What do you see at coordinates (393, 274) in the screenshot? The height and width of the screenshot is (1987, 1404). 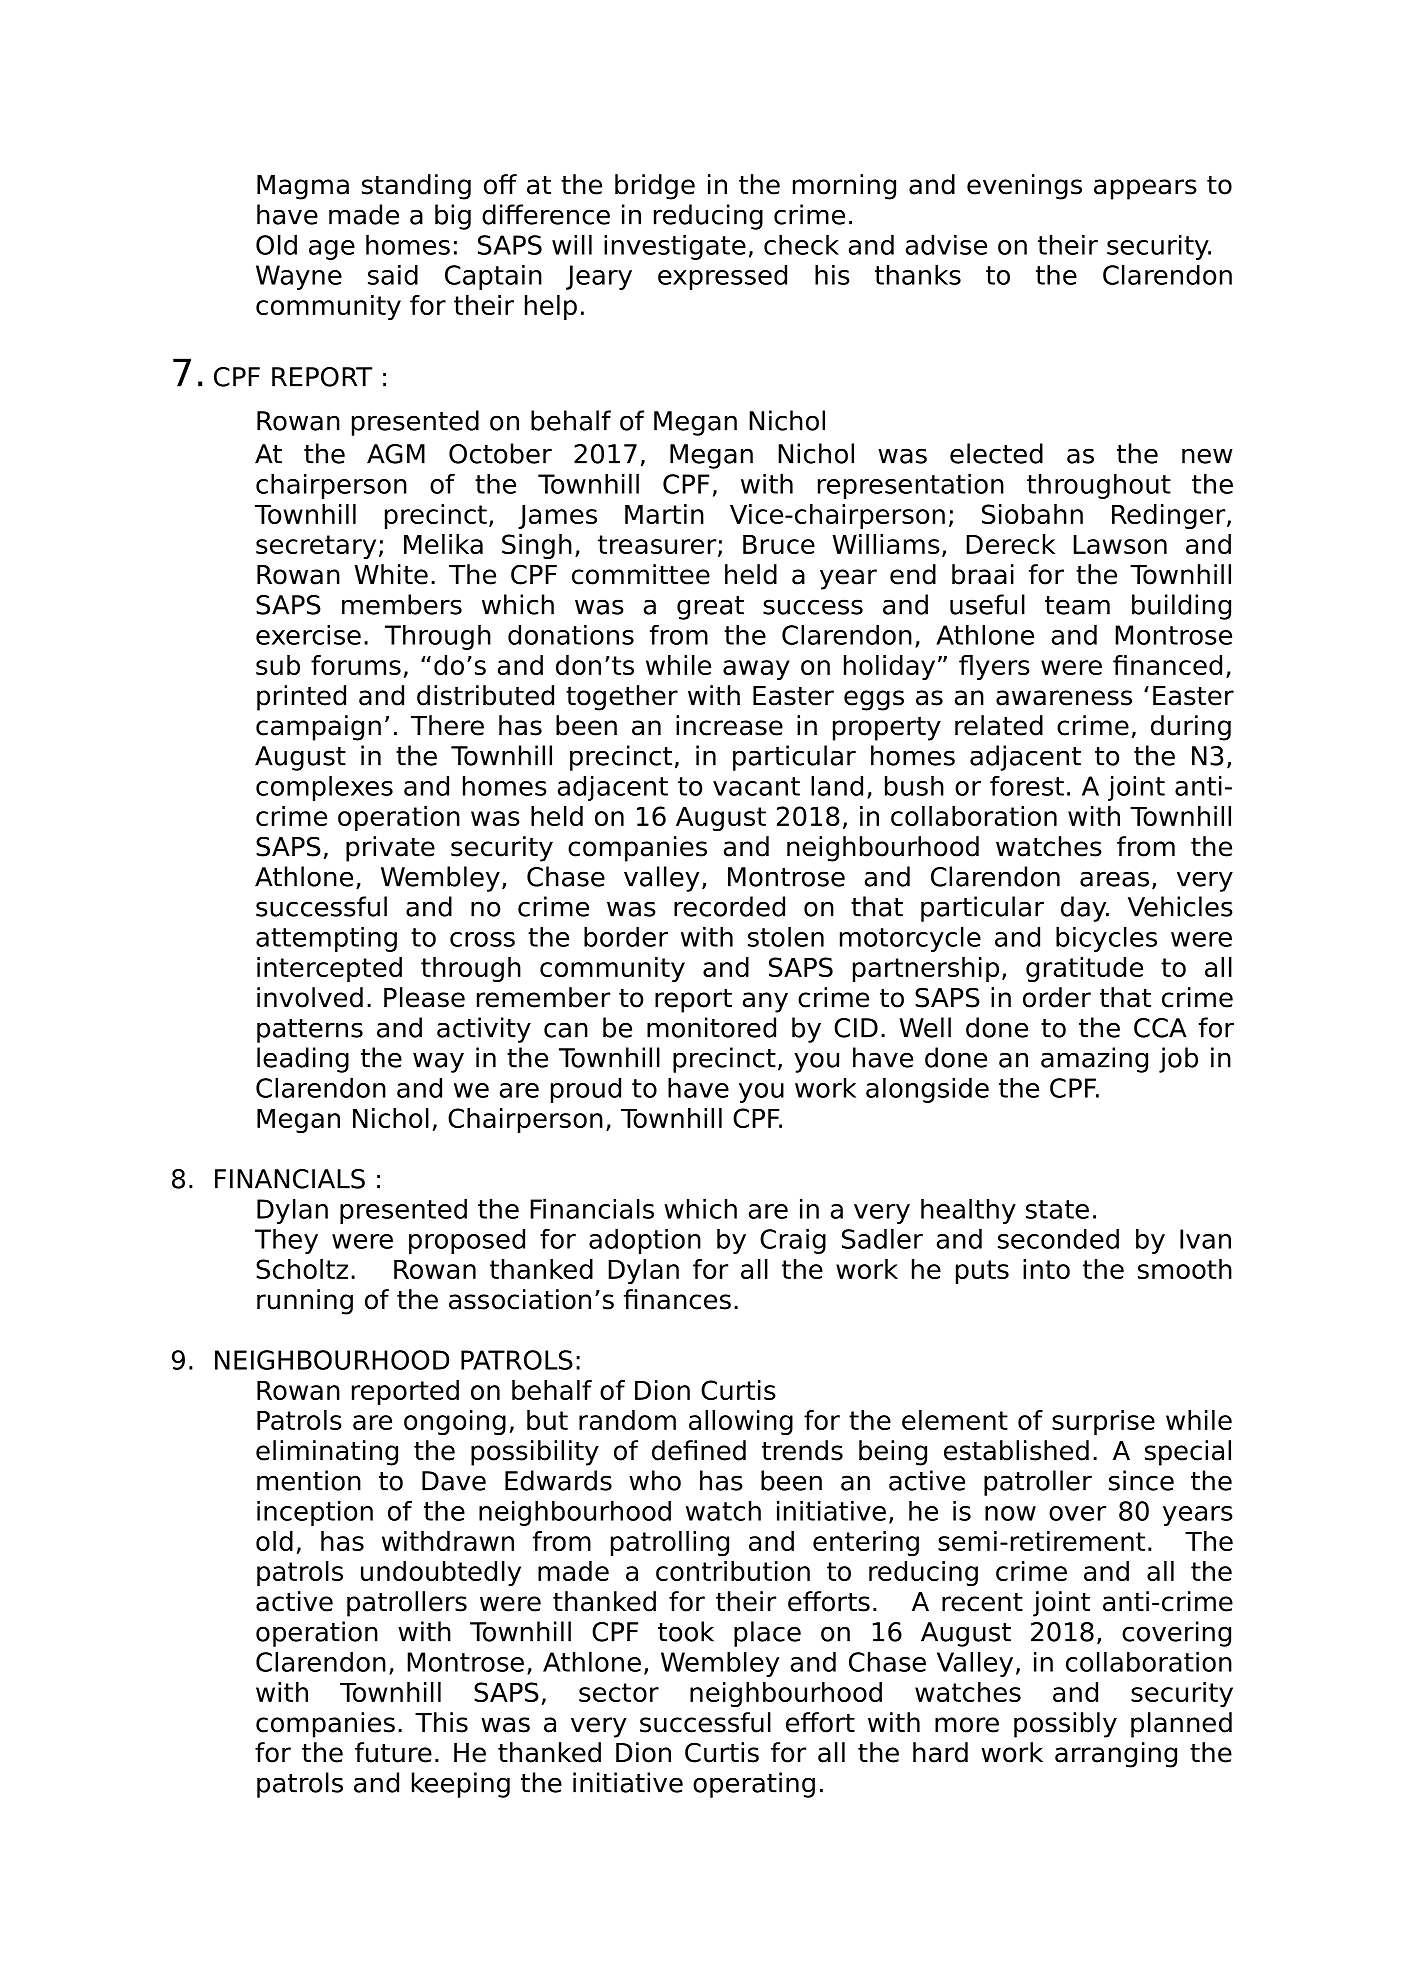 I see `said` at bounding box center [393, 274].
